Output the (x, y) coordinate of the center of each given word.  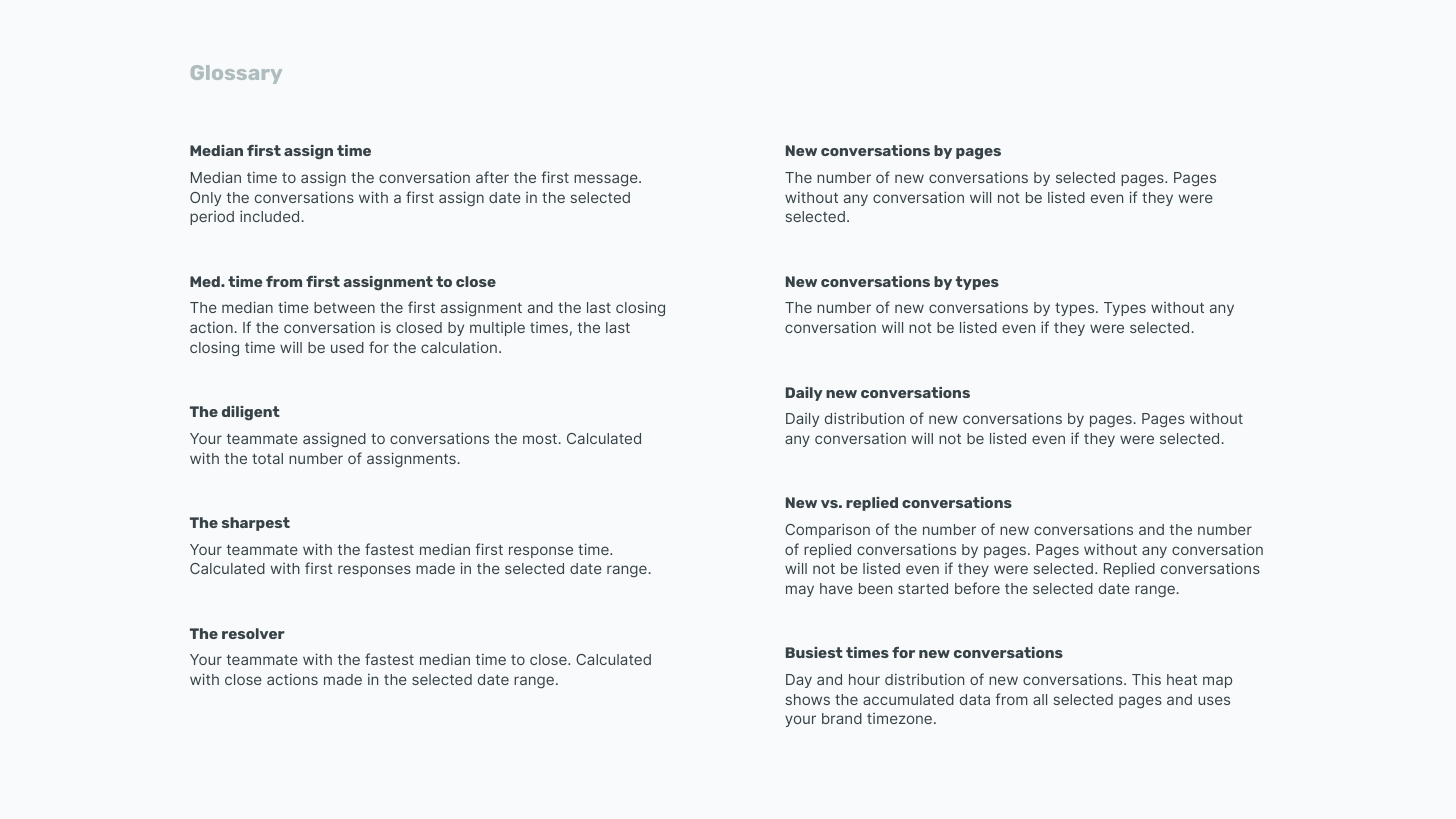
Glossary (236, 74)
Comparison (827, 530)
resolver (253, 633)
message (607, 180)
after (492, 177)
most (541, 439)
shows (807, 699)
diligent (251, 413)
